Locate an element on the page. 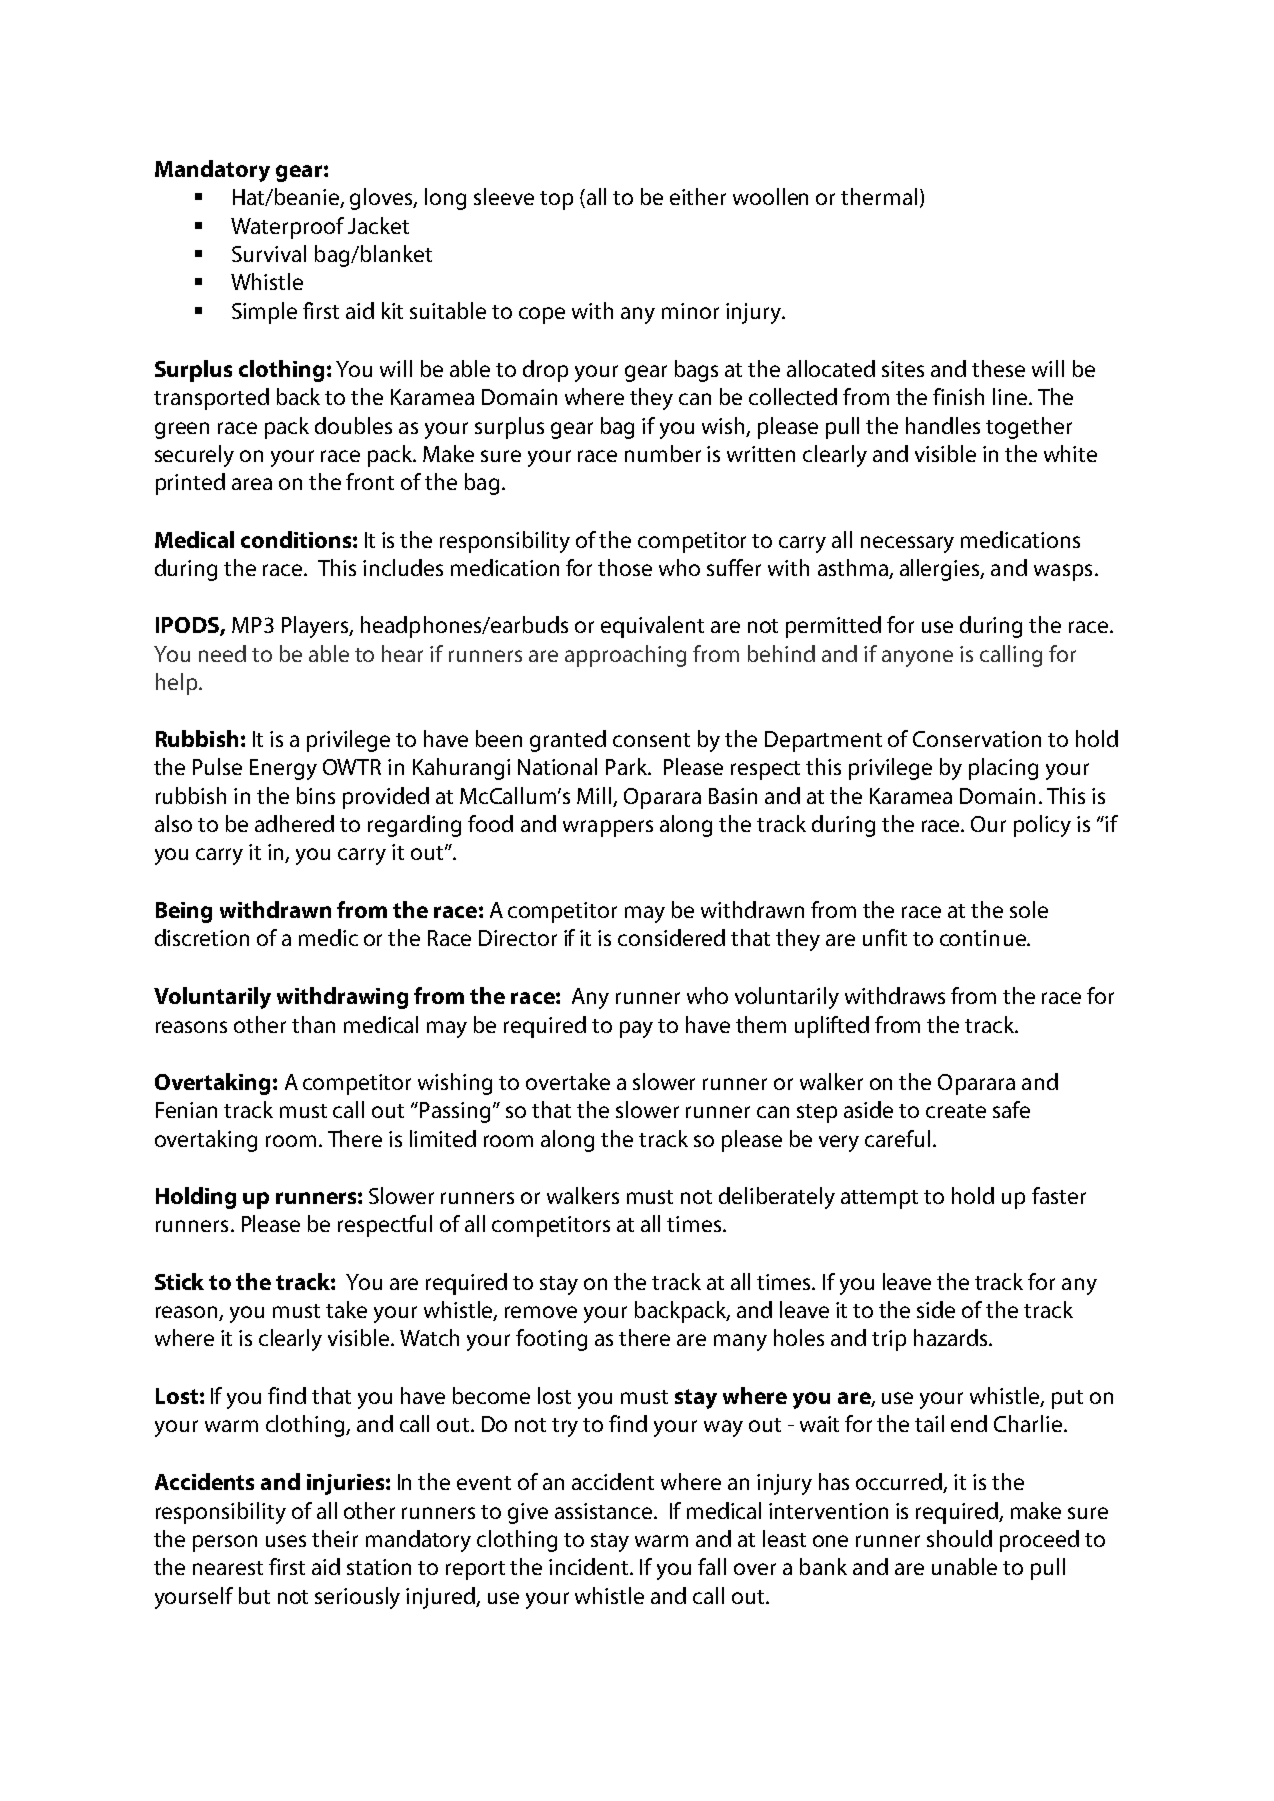 Image resolution: width=1274 pixels, height=1801 pixels. Stick is located at coordinates (179, 1281).
